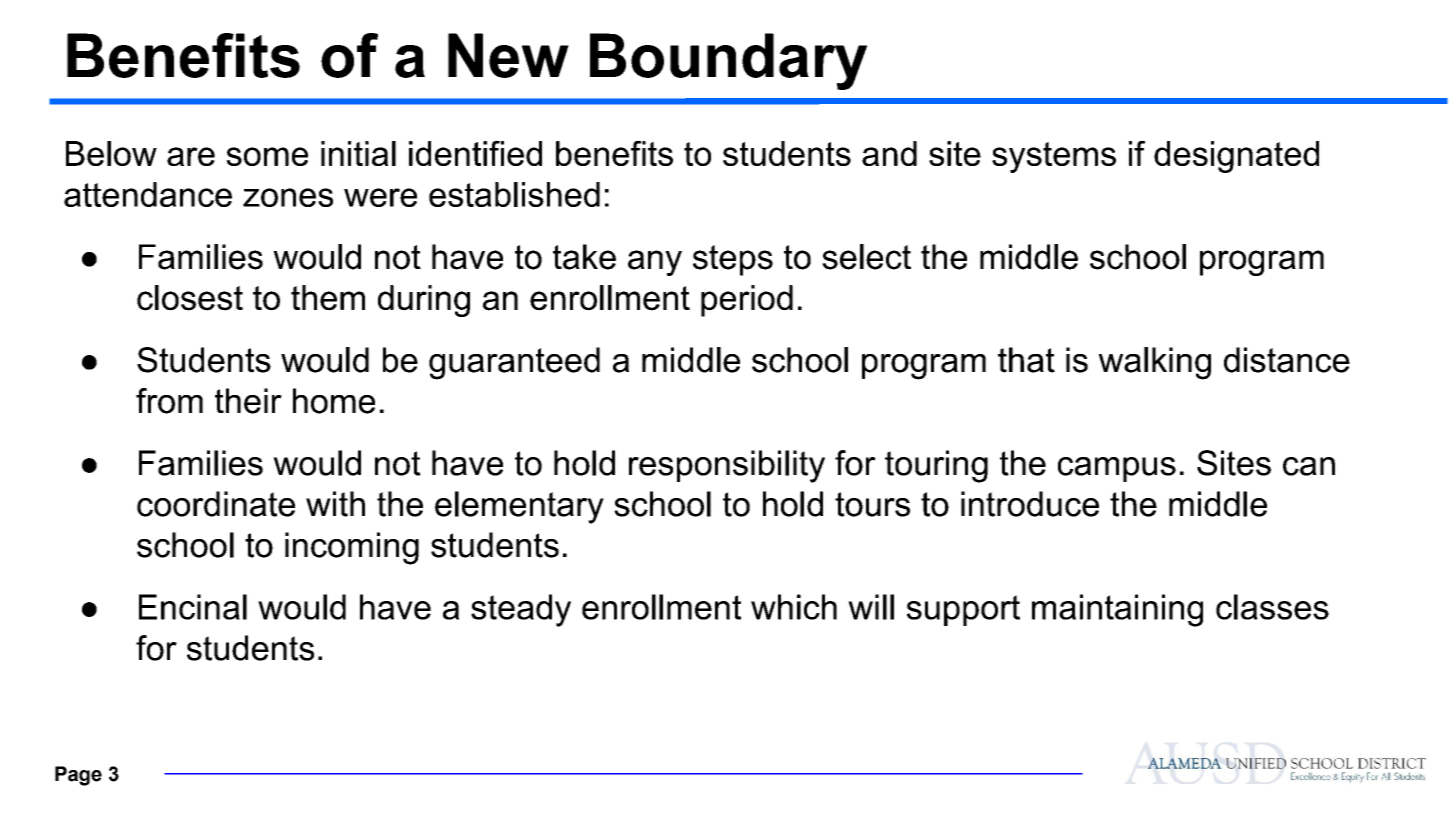 Image resolution: width=1456 pixels, height=819 pixels. What do you see at coordinates (78, 776) in the page?
I see `Page` at bounding box center [78, 776].
